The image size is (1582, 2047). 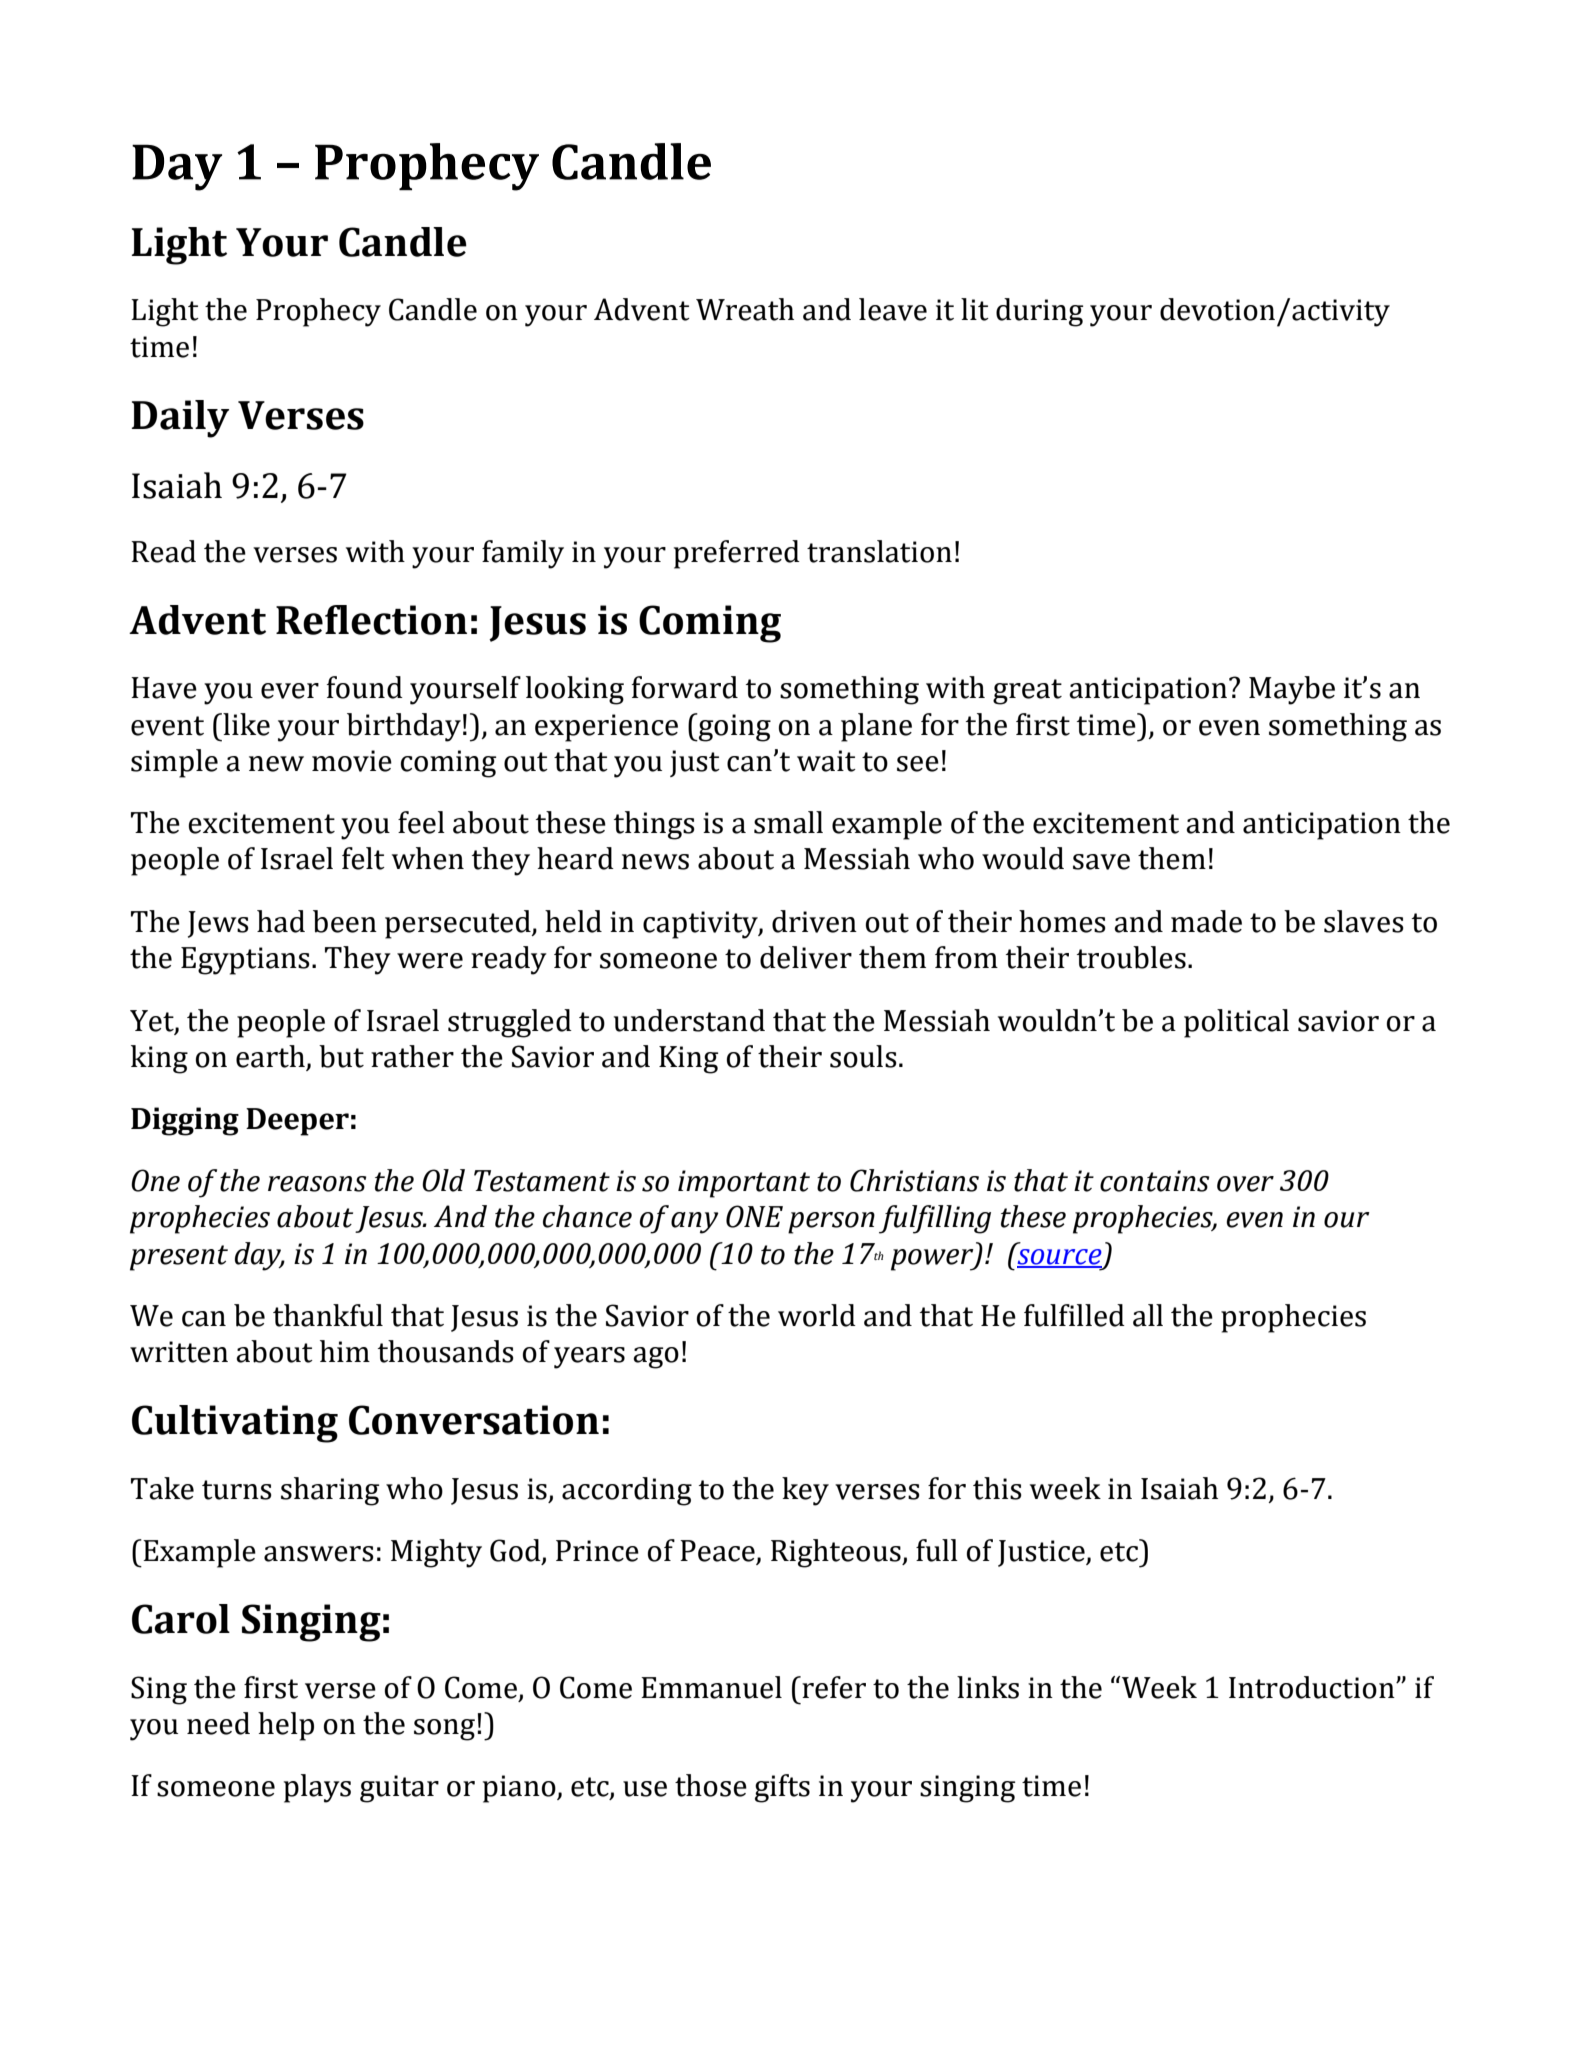 I want to click on made, so click(x=1206, y=921).
